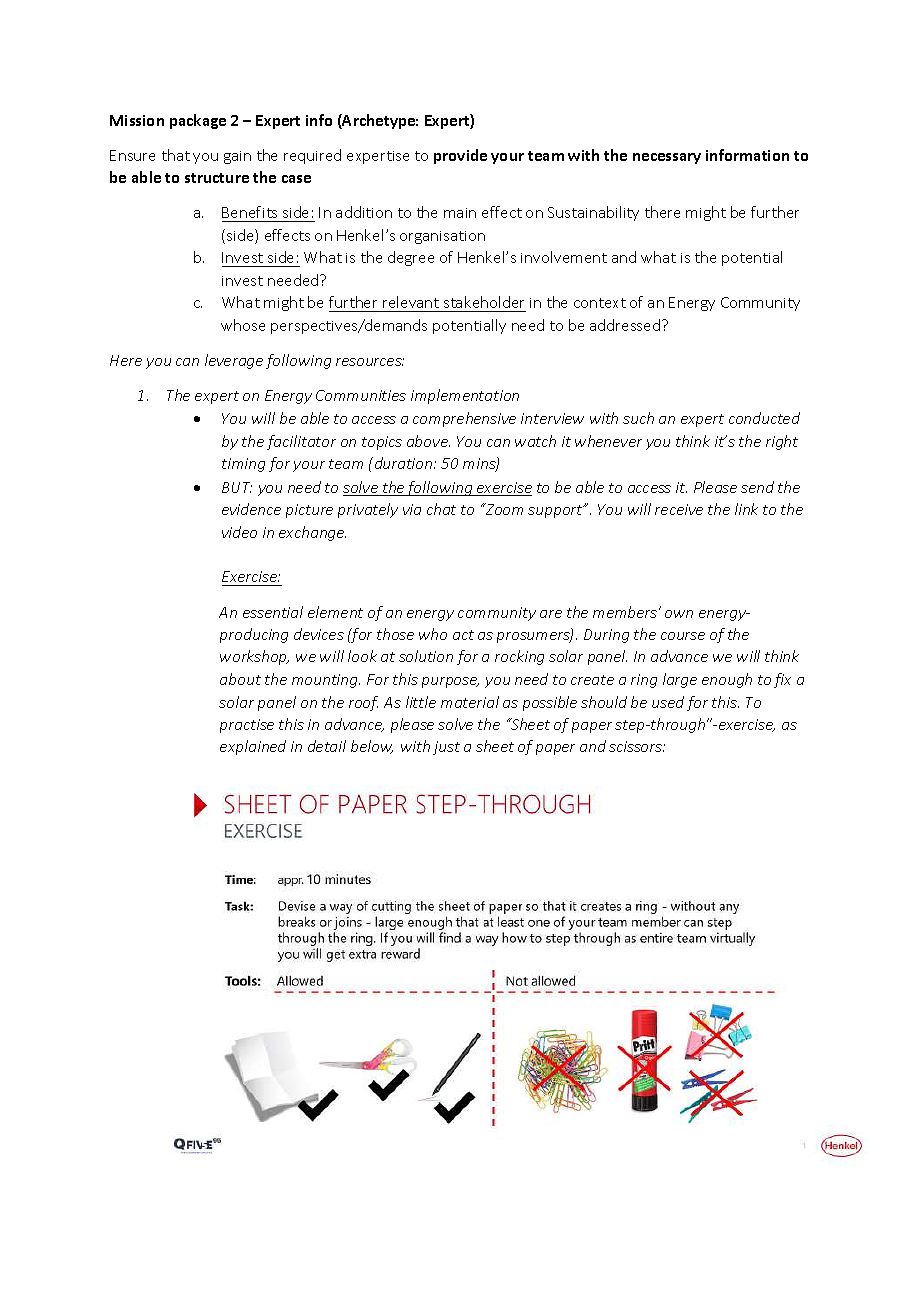 The height and width of the image is (1308, 924). I want to click on provide, so click(460, 156).
